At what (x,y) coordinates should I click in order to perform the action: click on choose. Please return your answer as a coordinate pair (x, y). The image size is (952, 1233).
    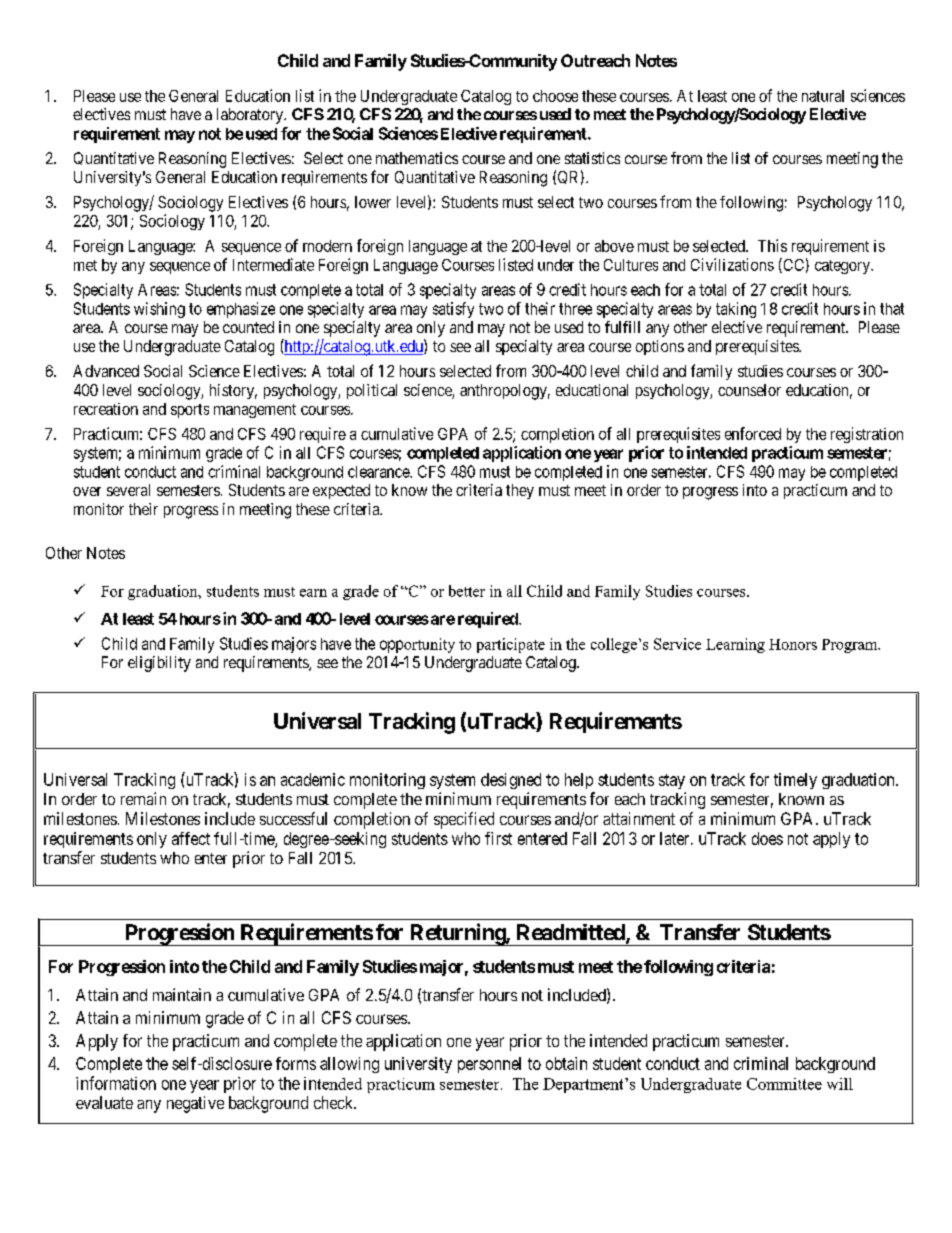
    Looking at the image, I should click on (555, 96).
